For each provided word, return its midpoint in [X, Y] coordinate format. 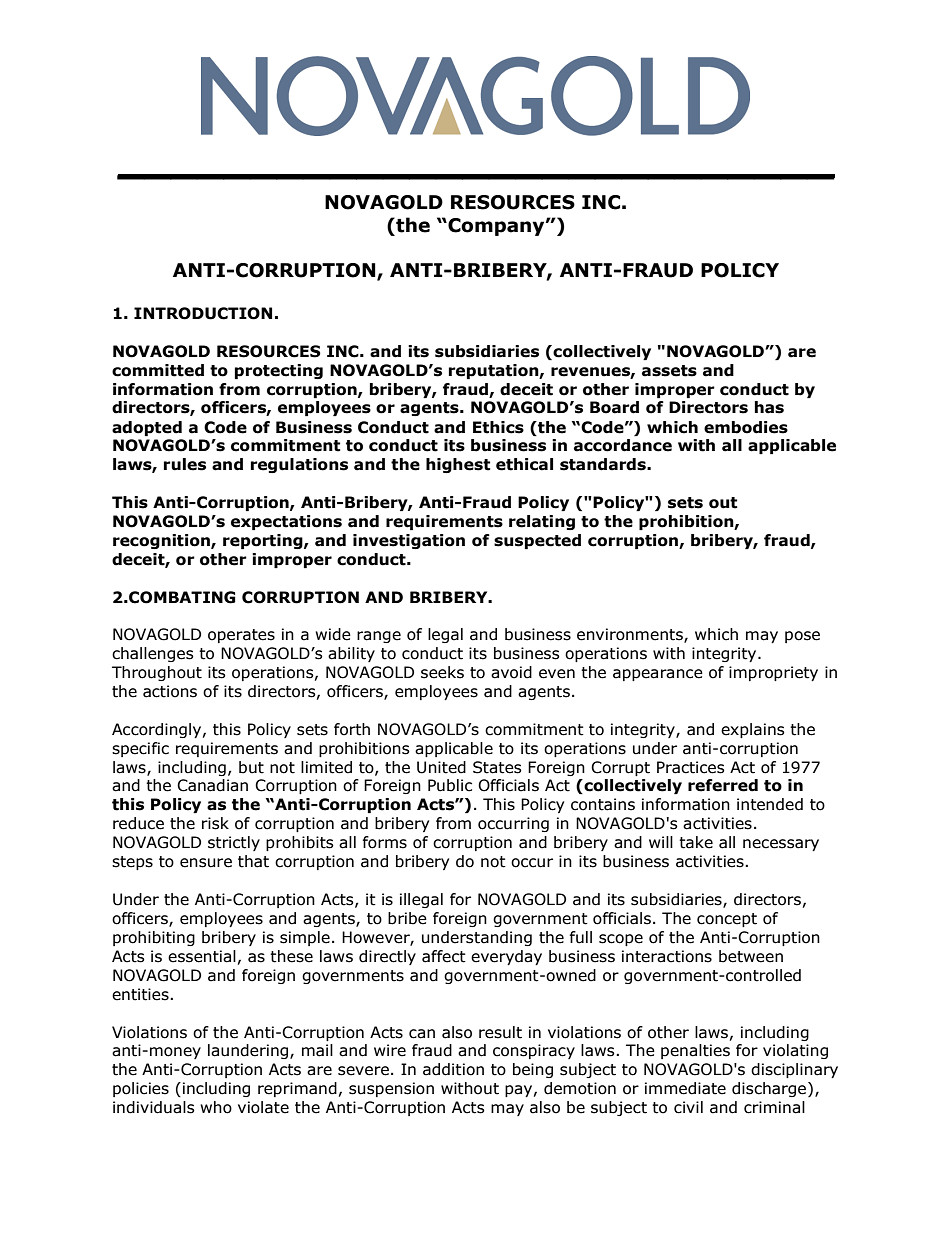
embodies [746, 427]
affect [444, 956]
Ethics [498, 427]
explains [753, 730]
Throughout [157, 673]
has [769, 407]
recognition [162, 541]
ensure [206, 863]
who [216, 1107]
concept [727, 920]
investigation [409, 541]
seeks [442, 672]
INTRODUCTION [203, 313]
